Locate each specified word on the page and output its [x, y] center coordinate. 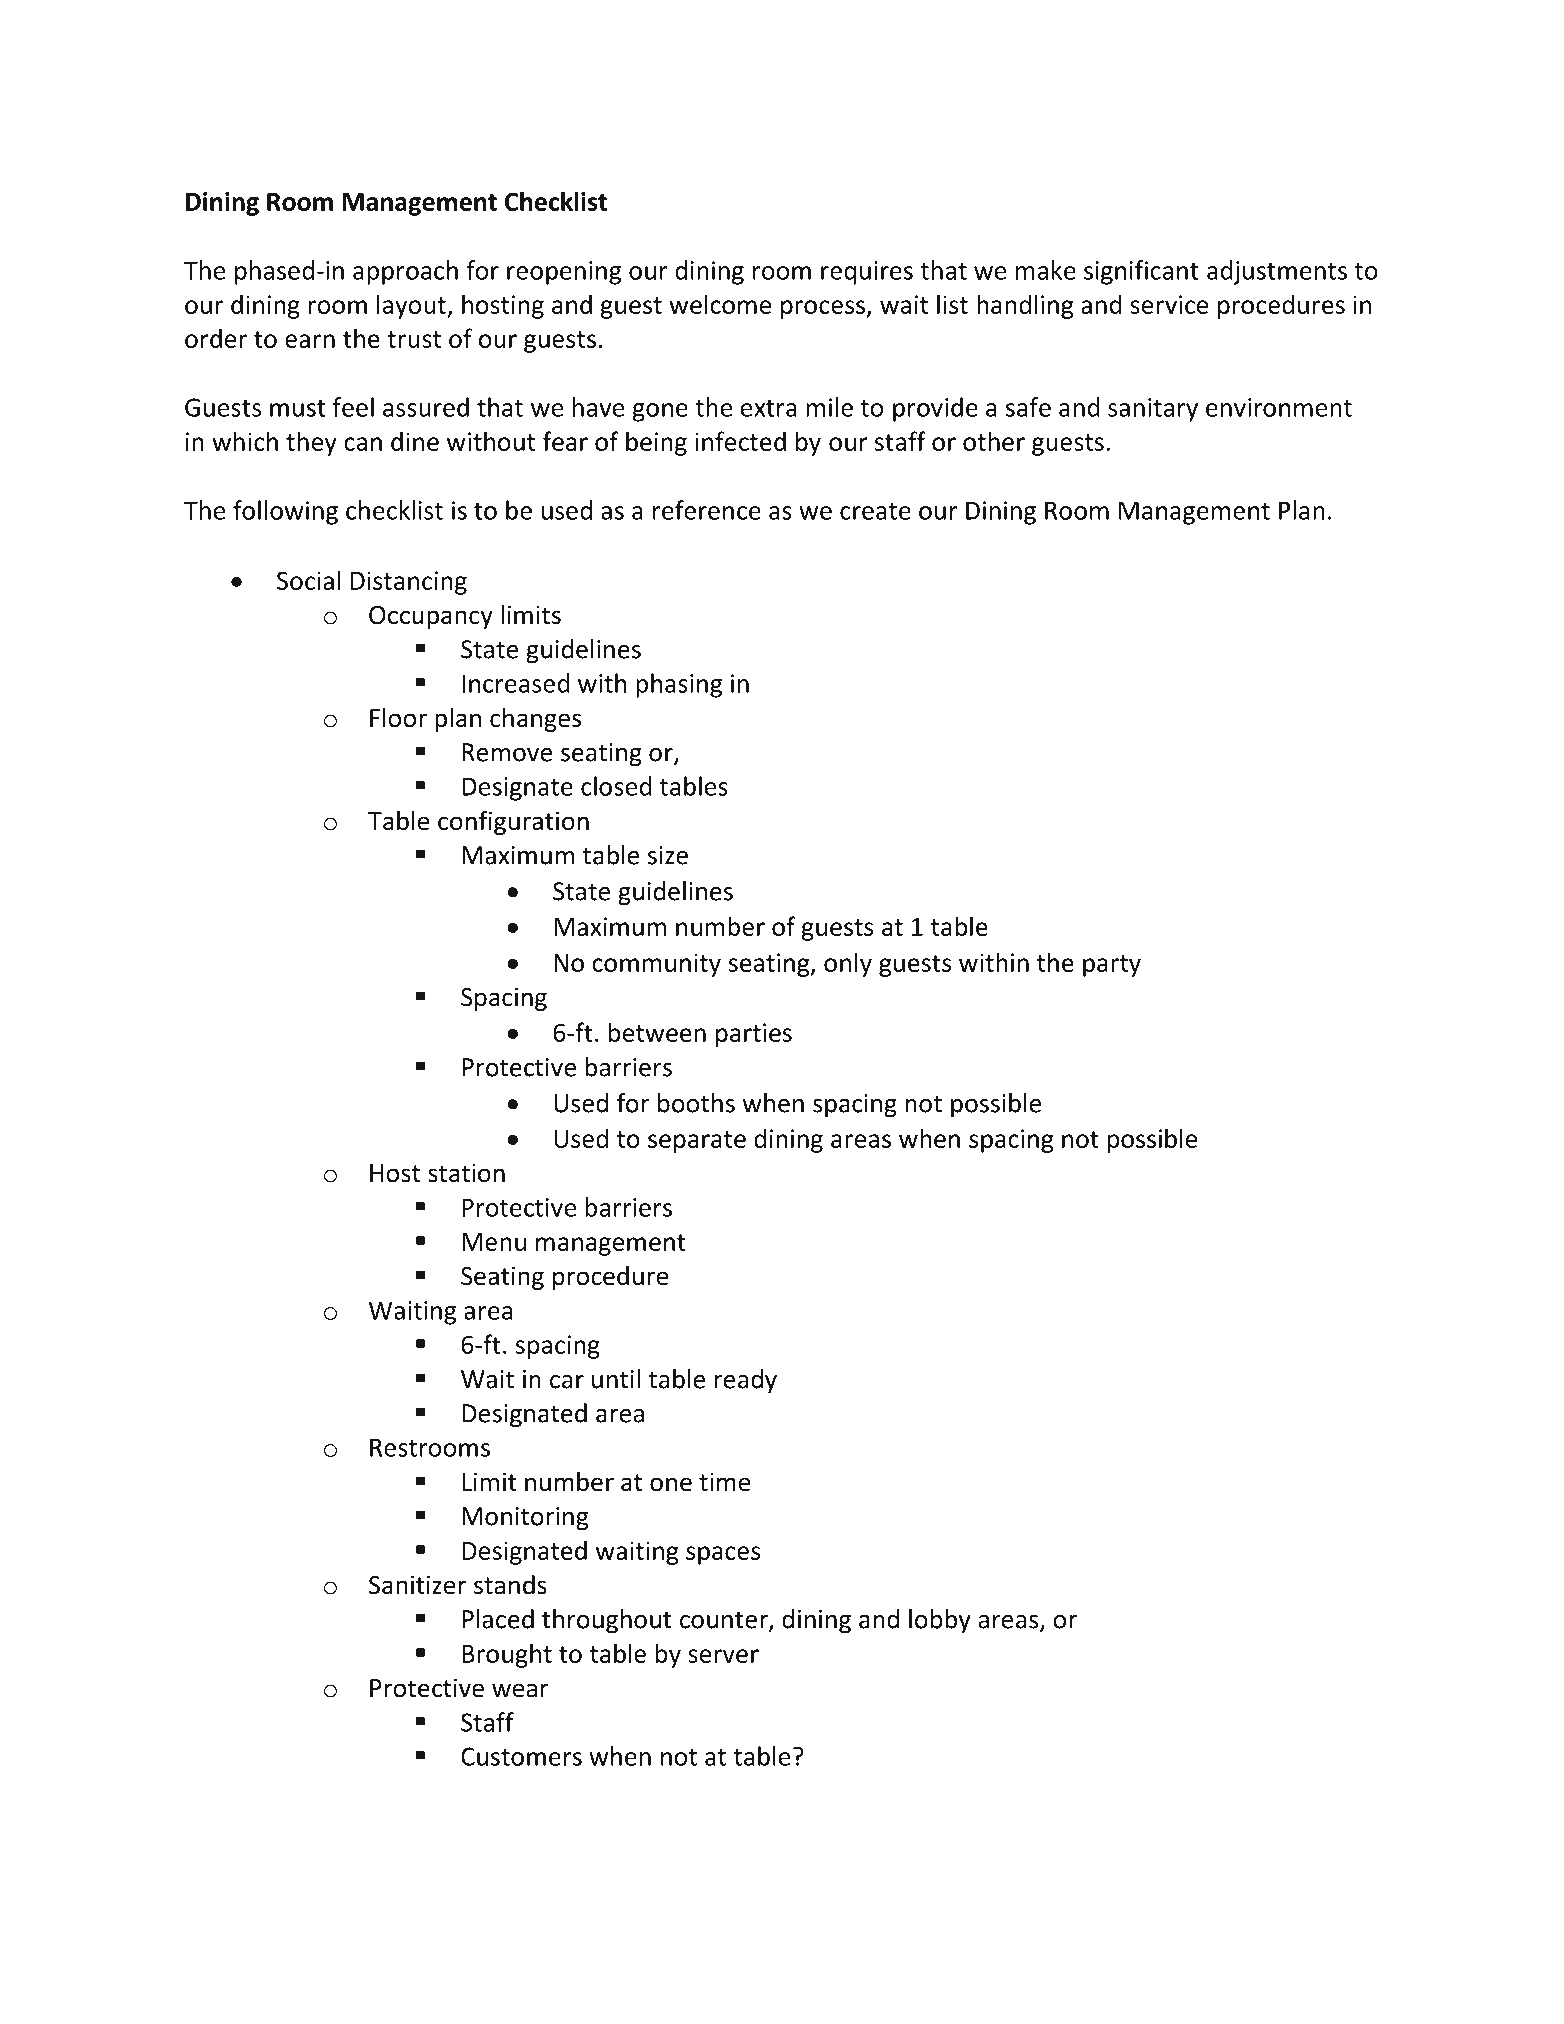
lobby [940, 1621]
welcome [720, 304]
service [1169, 304]
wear [520, 1690]
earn [310, 341]
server [723, 1656]
